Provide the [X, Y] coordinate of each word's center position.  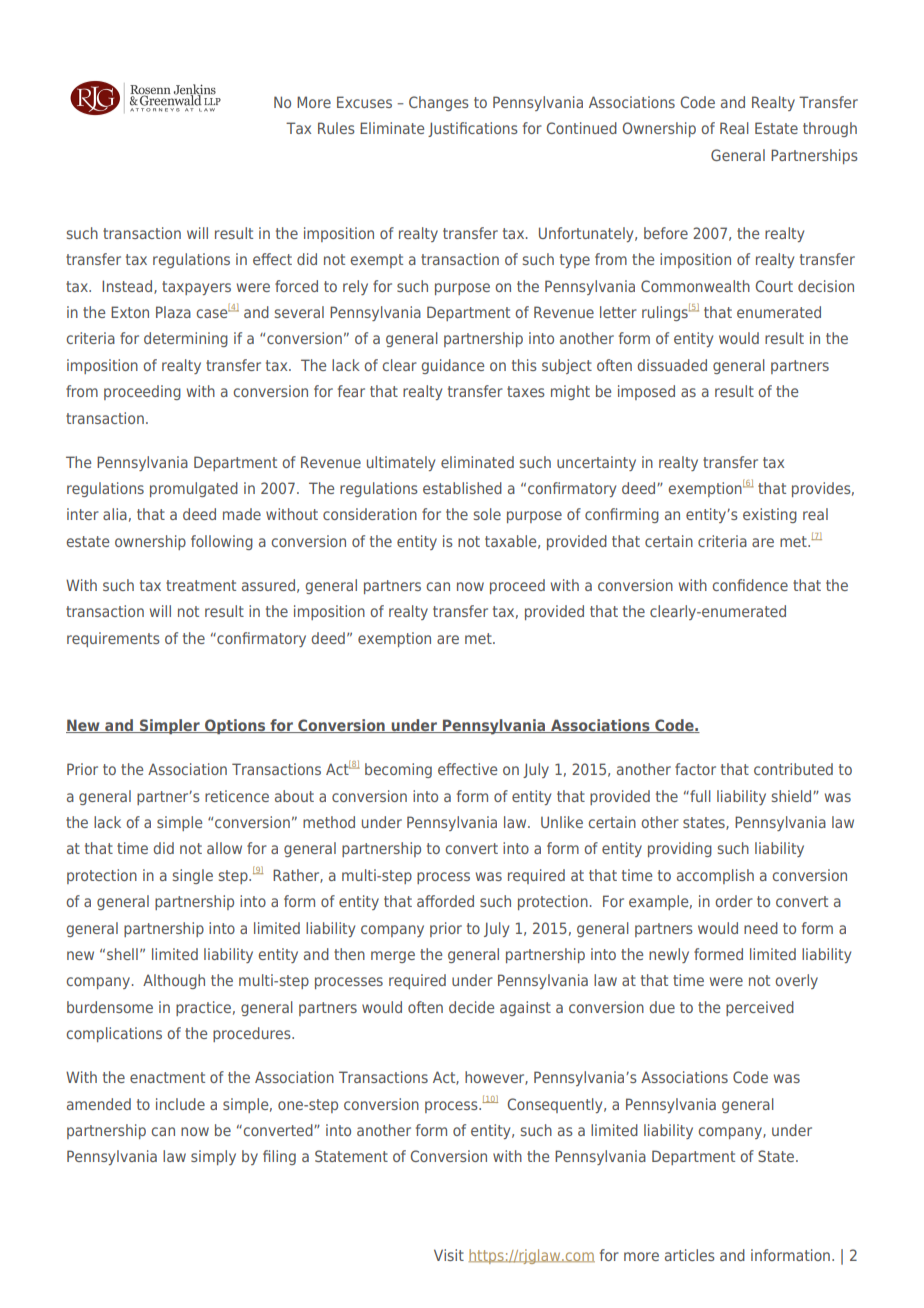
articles [690, 1255]
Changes [439, 103]
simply [213, 1157]
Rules [336, 128]
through [830, 129]
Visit [449, 1255]
